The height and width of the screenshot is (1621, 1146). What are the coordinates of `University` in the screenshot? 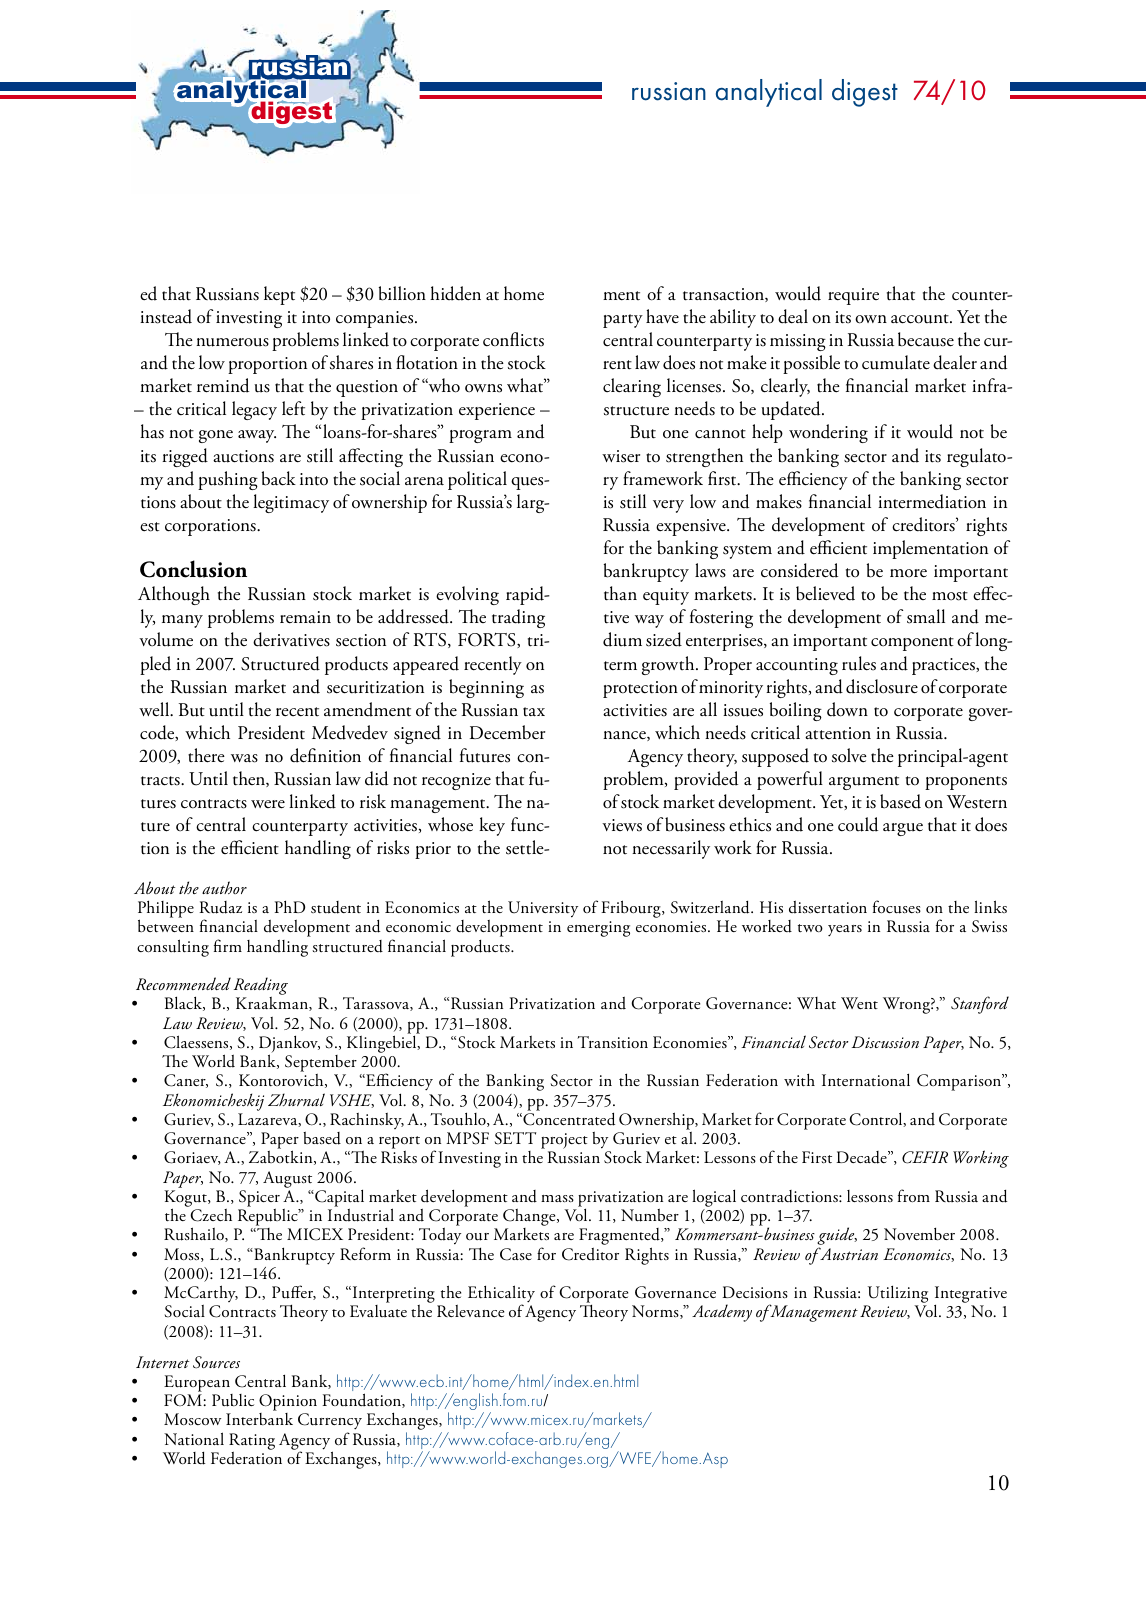 It's located at (543, 909).
